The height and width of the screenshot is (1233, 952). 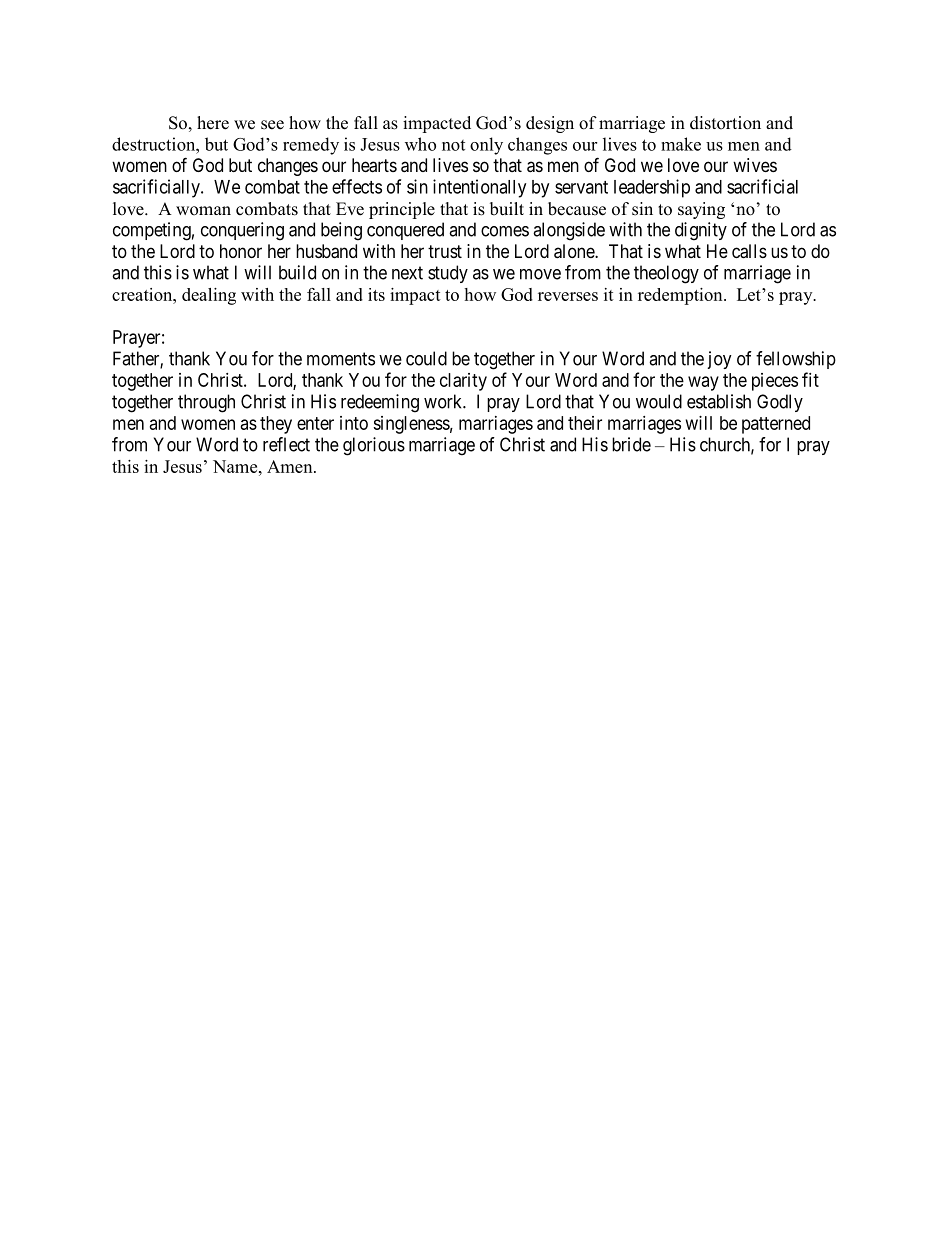 What do you see at coordinates (272, 125) in the screenshot?
I see `see` at bounding box center [272, 125].
